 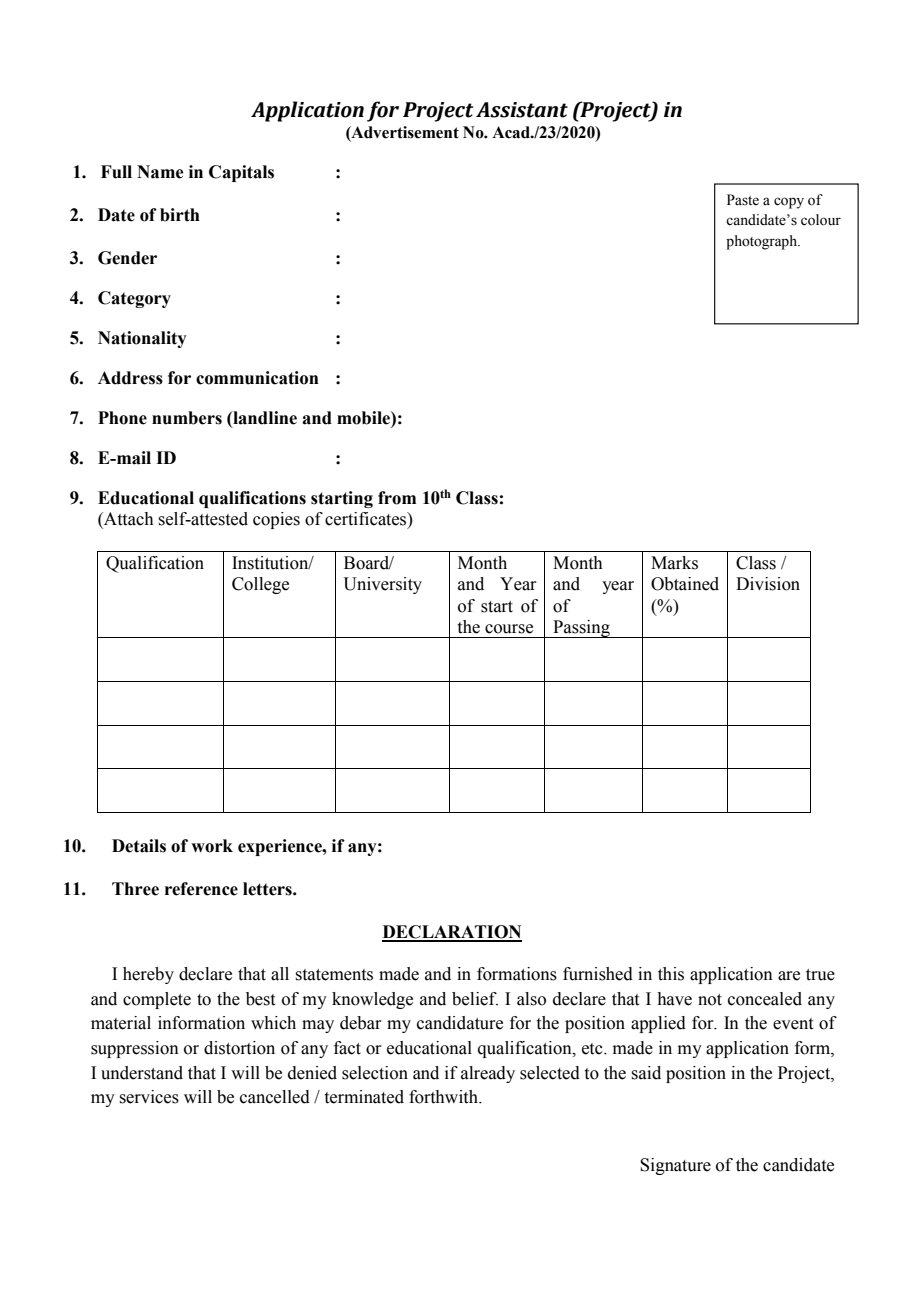 What do you see at coordinates (509, 629) in the screenshot?
I see `course` at bounding box center [509, 629].
